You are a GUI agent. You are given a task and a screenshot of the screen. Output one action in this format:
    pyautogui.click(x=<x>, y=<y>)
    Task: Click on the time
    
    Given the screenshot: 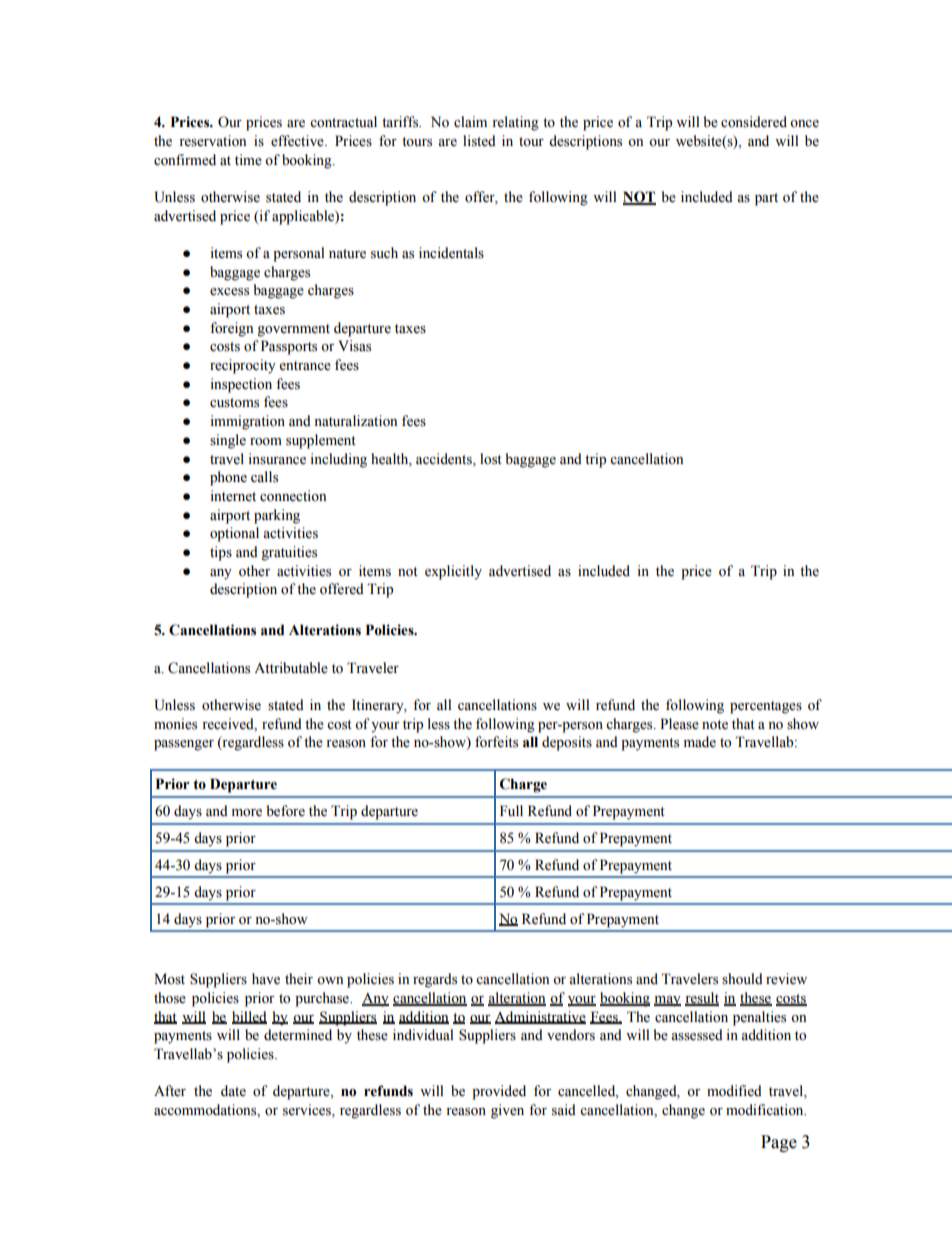 What is the action you would take?
    pyautogui.click(x=248, y=160)
